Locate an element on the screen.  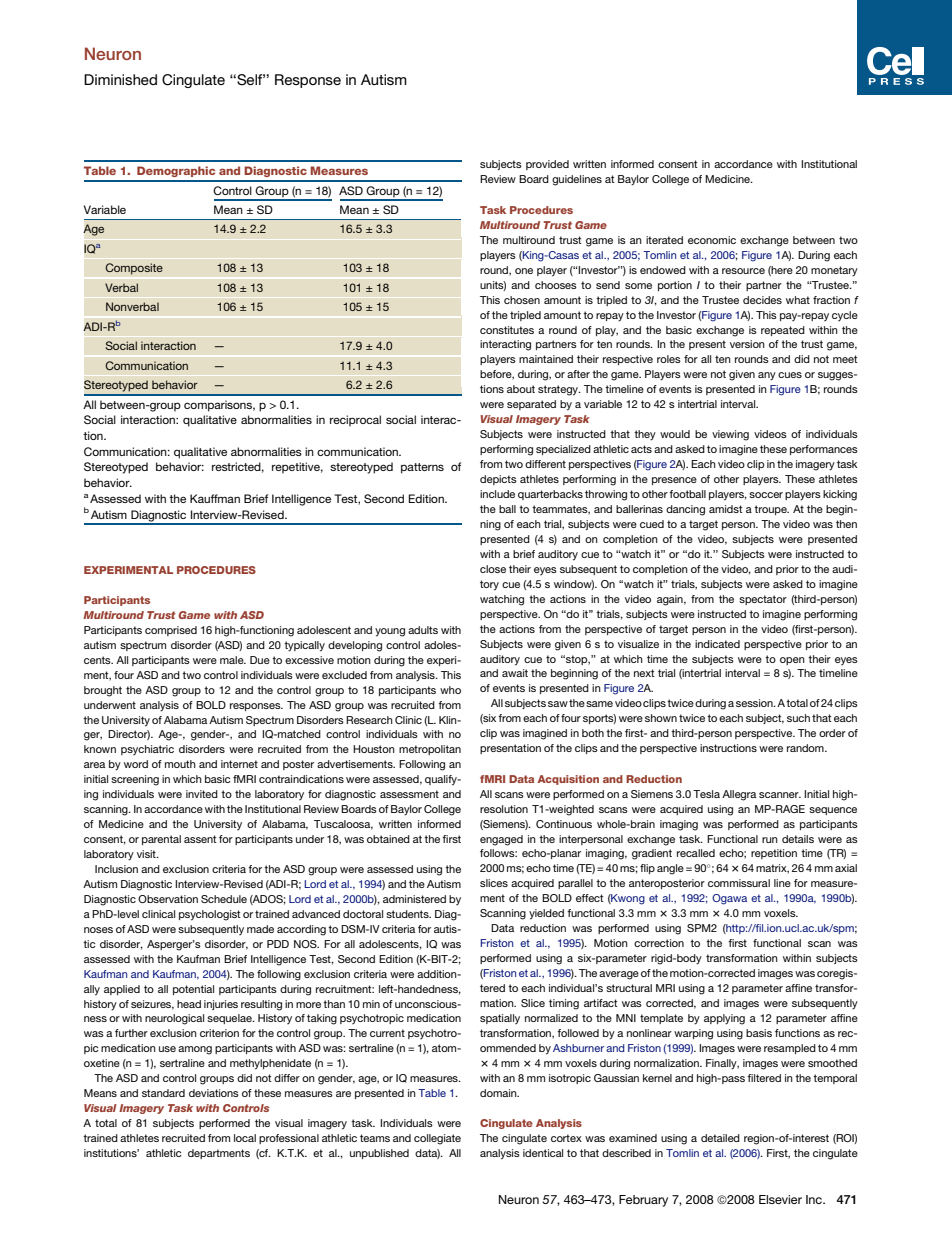
engaged is located at coordinates (501, 840).
